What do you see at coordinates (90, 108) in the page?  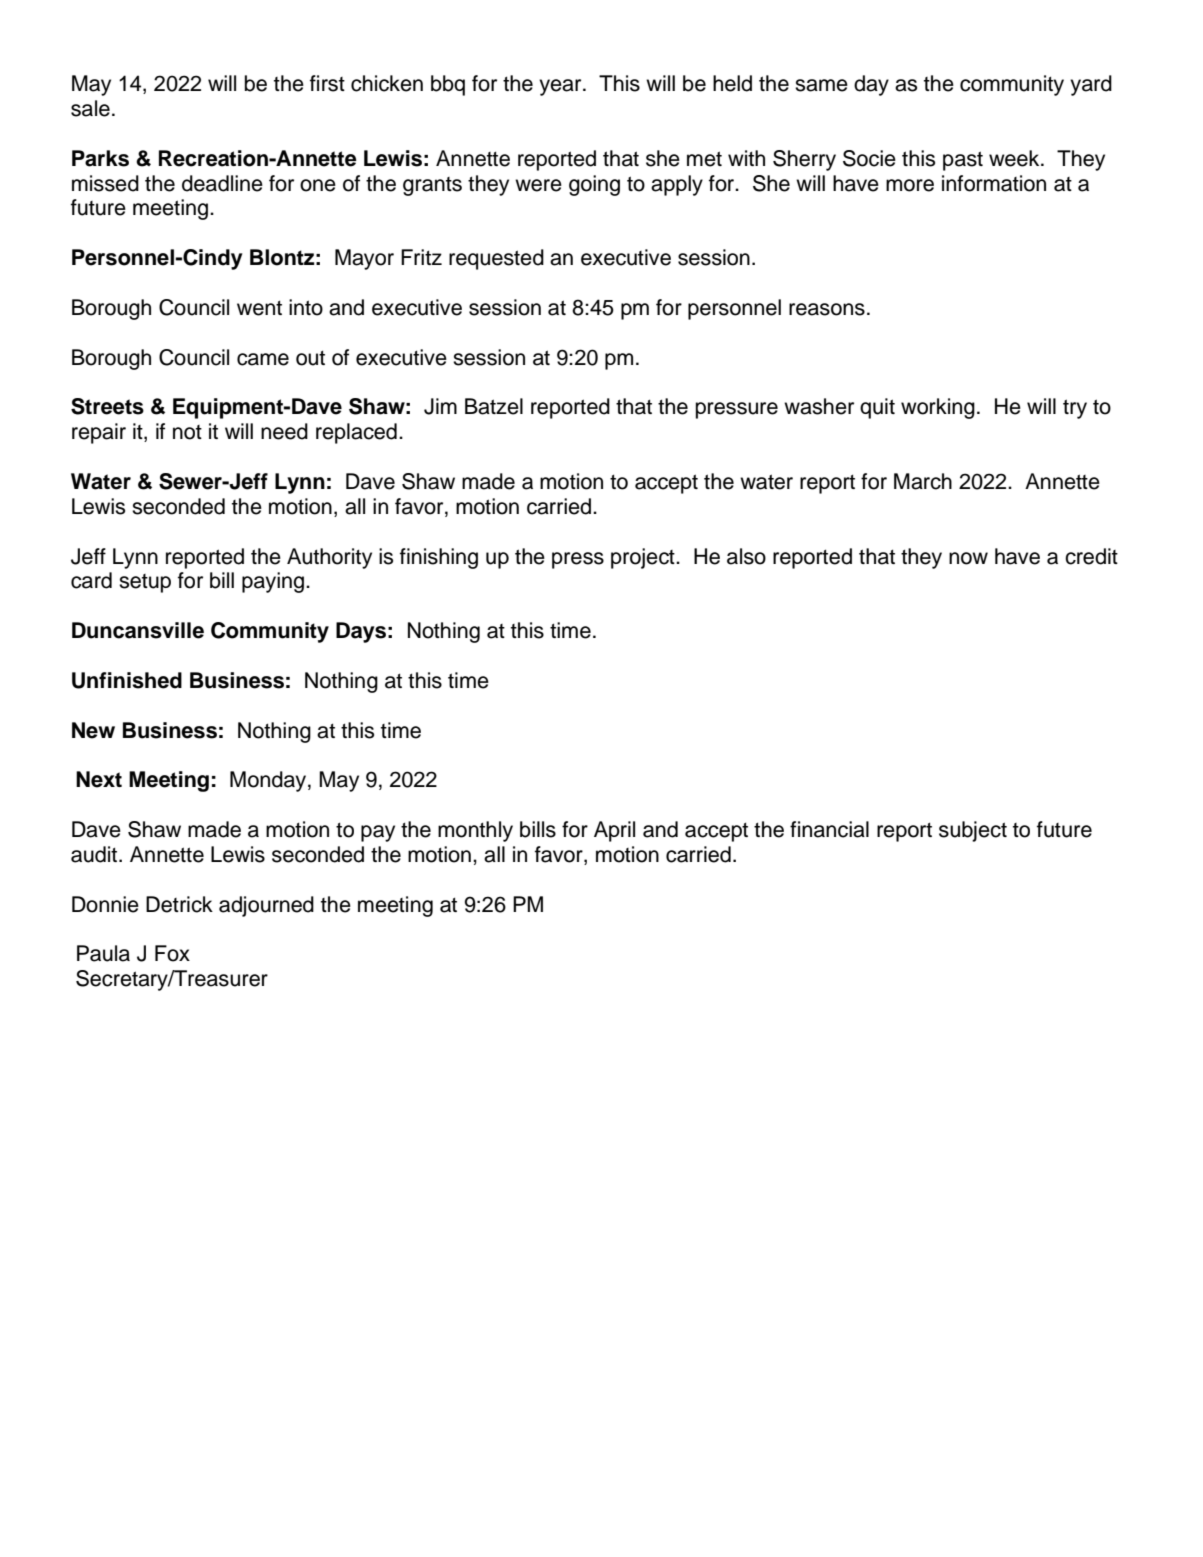 I see `sale` at bounding box center [90, 108].
